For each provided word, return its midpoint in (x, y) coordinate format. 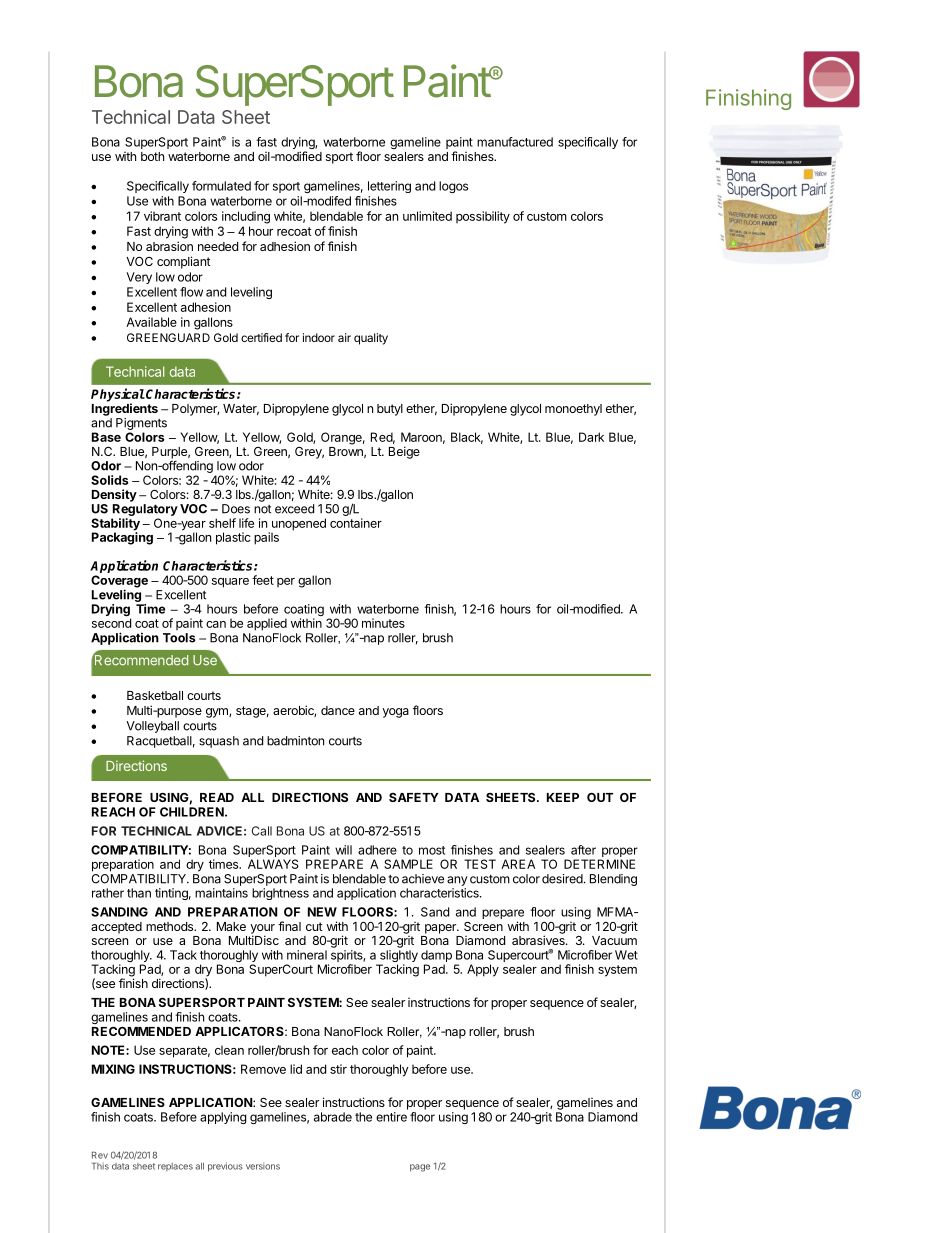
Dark (591, 437)
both (152, 156)
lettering (389, 187)
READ (217, 797)
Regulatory (145, 510)
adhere (377, 850)
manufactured (515, 142)
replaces (175, 1167)
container (356, 523)
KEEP (563, 797)
